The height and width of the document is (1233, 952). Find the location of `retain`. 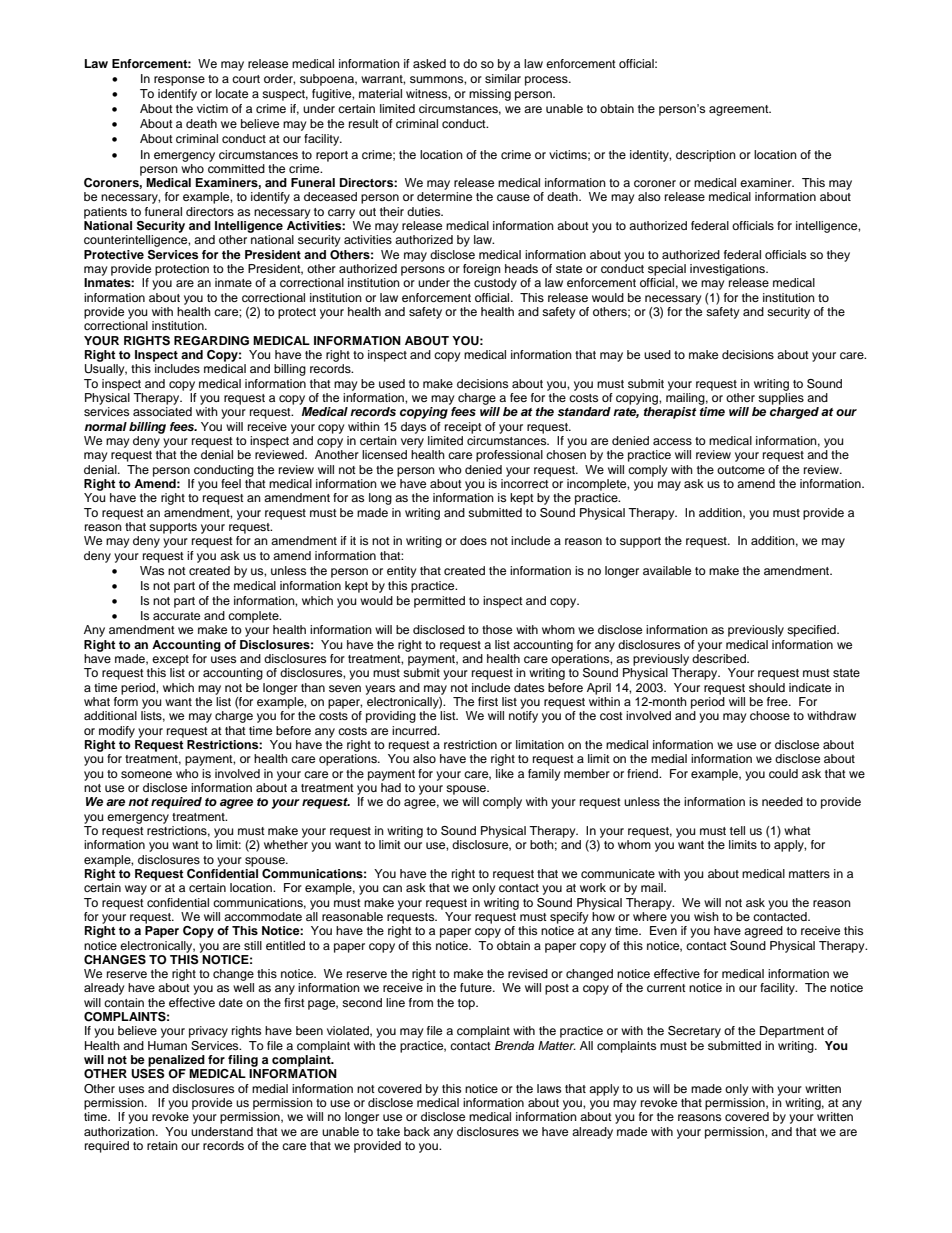

retain is located at coordinates (162, 1145).
